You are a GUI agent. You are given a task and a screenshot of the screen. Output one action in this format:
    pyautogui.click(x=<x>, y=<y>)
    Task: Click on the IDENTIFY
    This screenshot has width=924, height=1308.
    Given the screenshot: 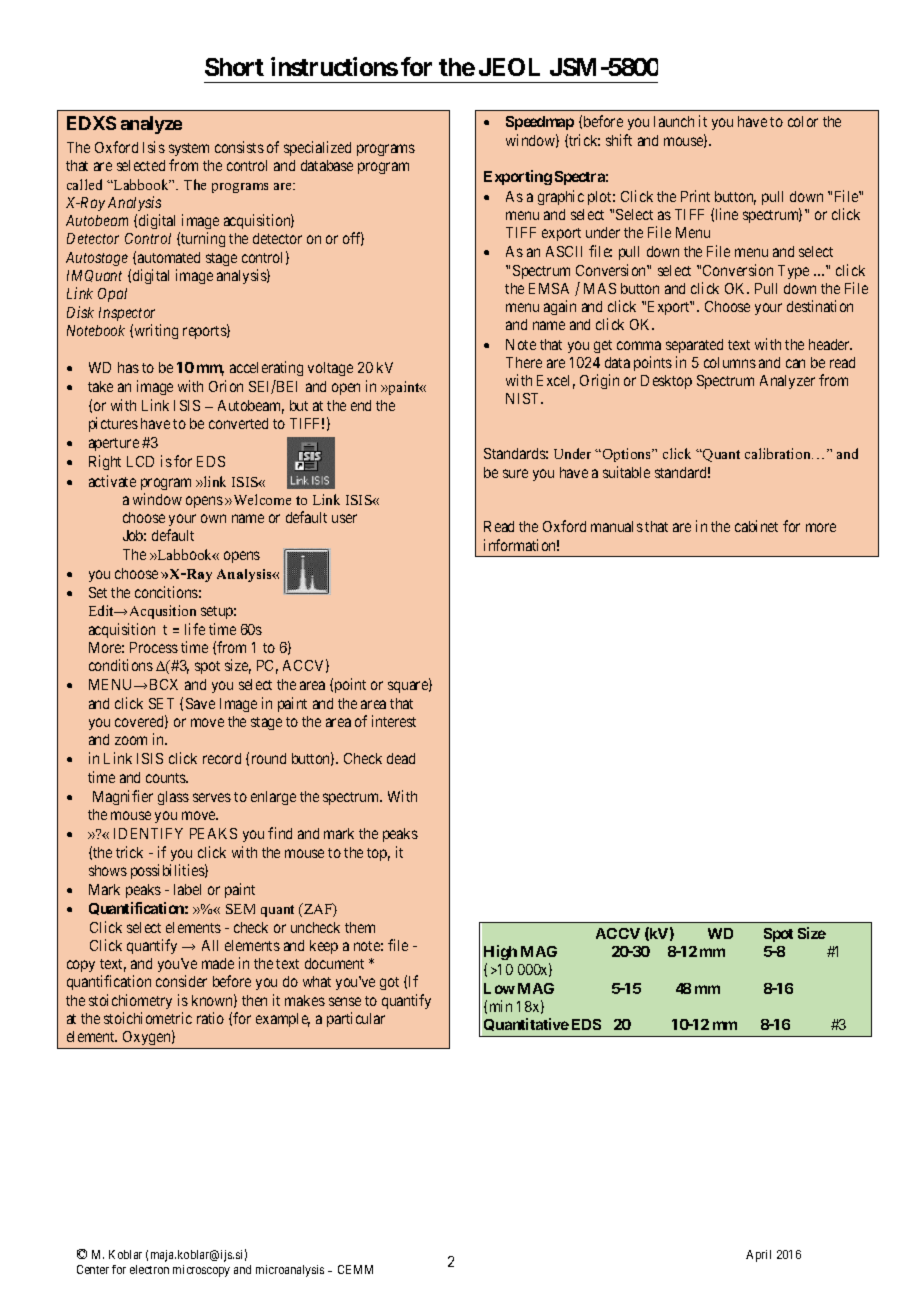 What is the action you would take?
    pyautogui.click(x=148, y=833)
